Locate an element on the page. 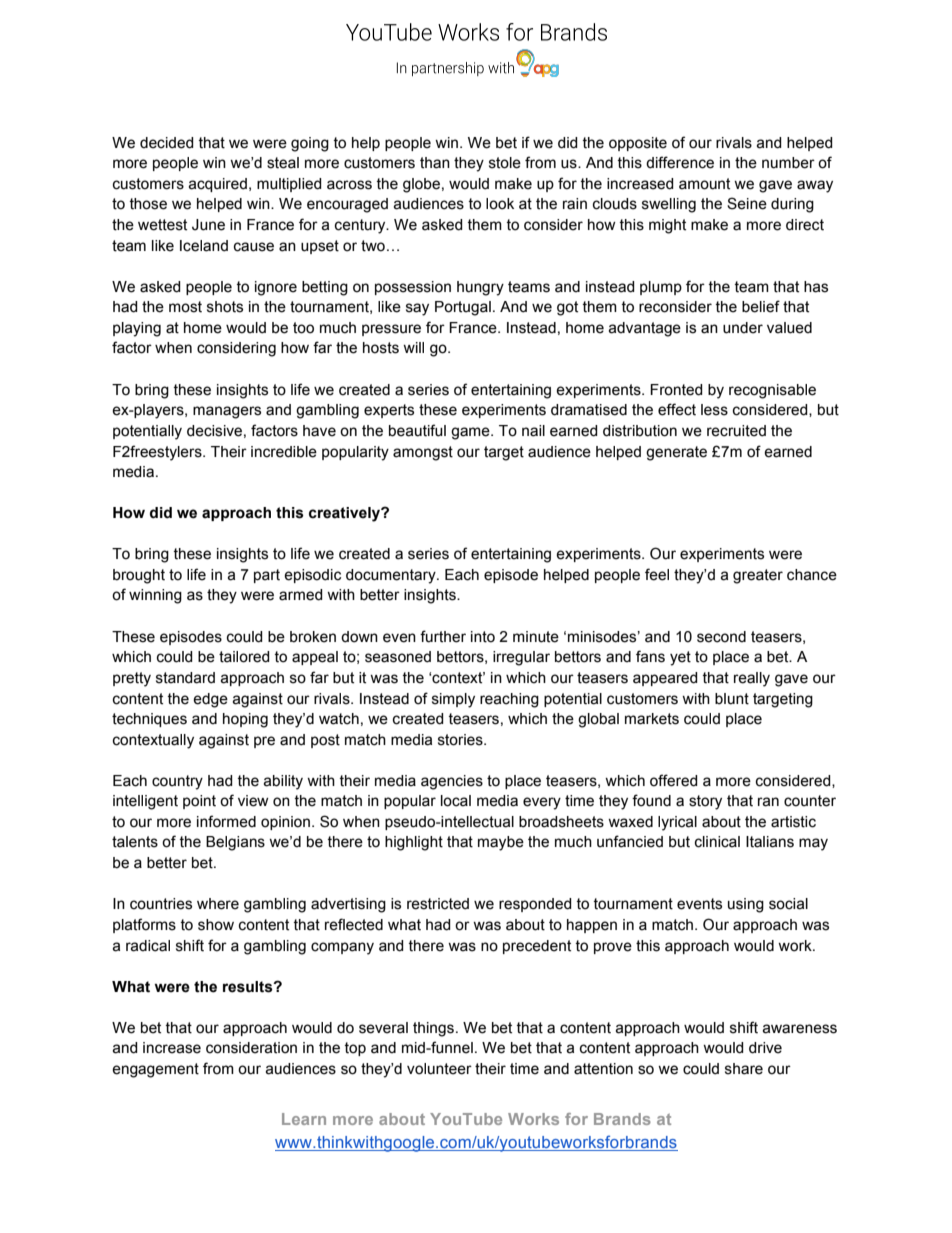 The width and height of the document is (952, 1233). tailored is located at coordinates (244, 657).
